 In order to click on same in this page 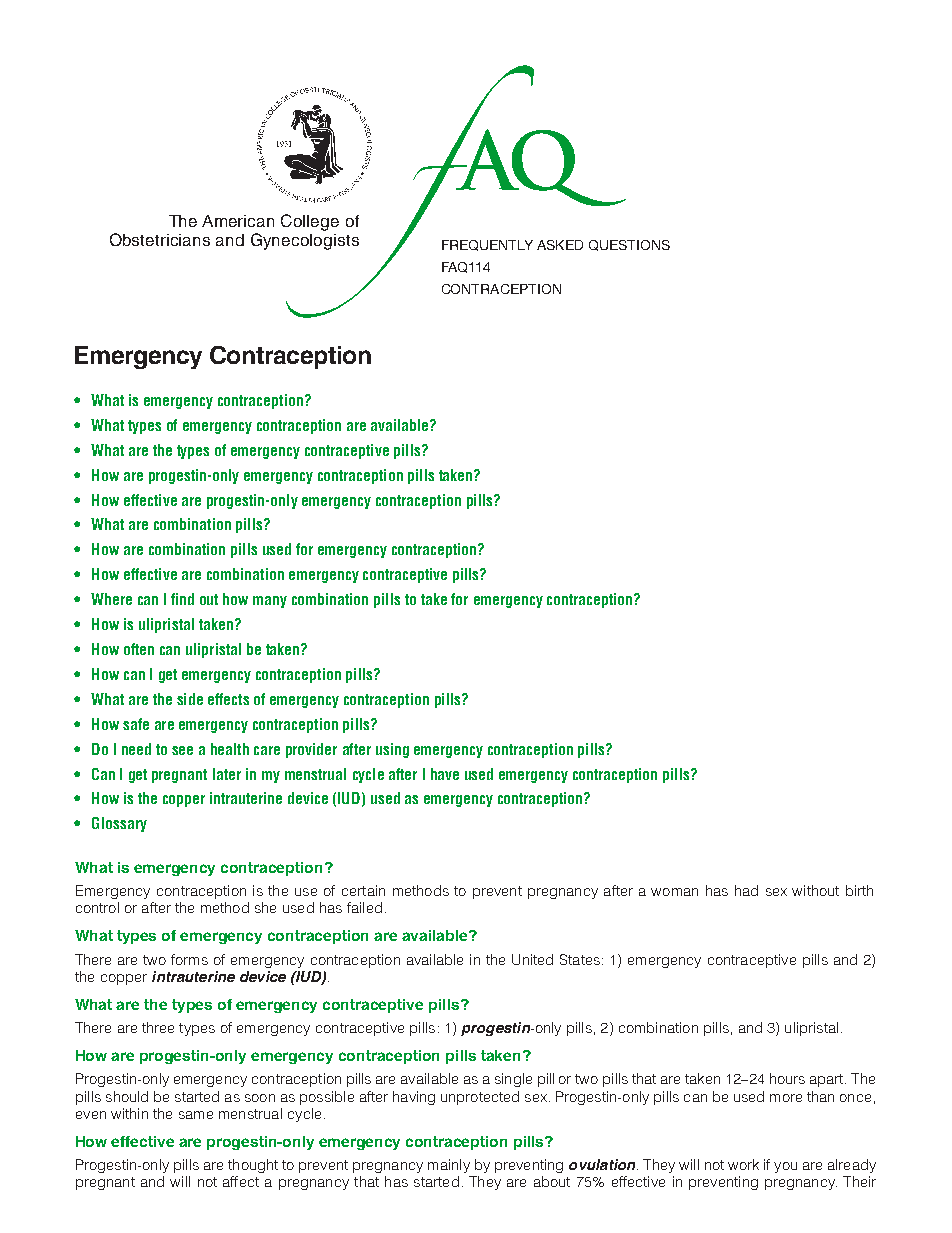, I will do `click(196, 1115)`.
